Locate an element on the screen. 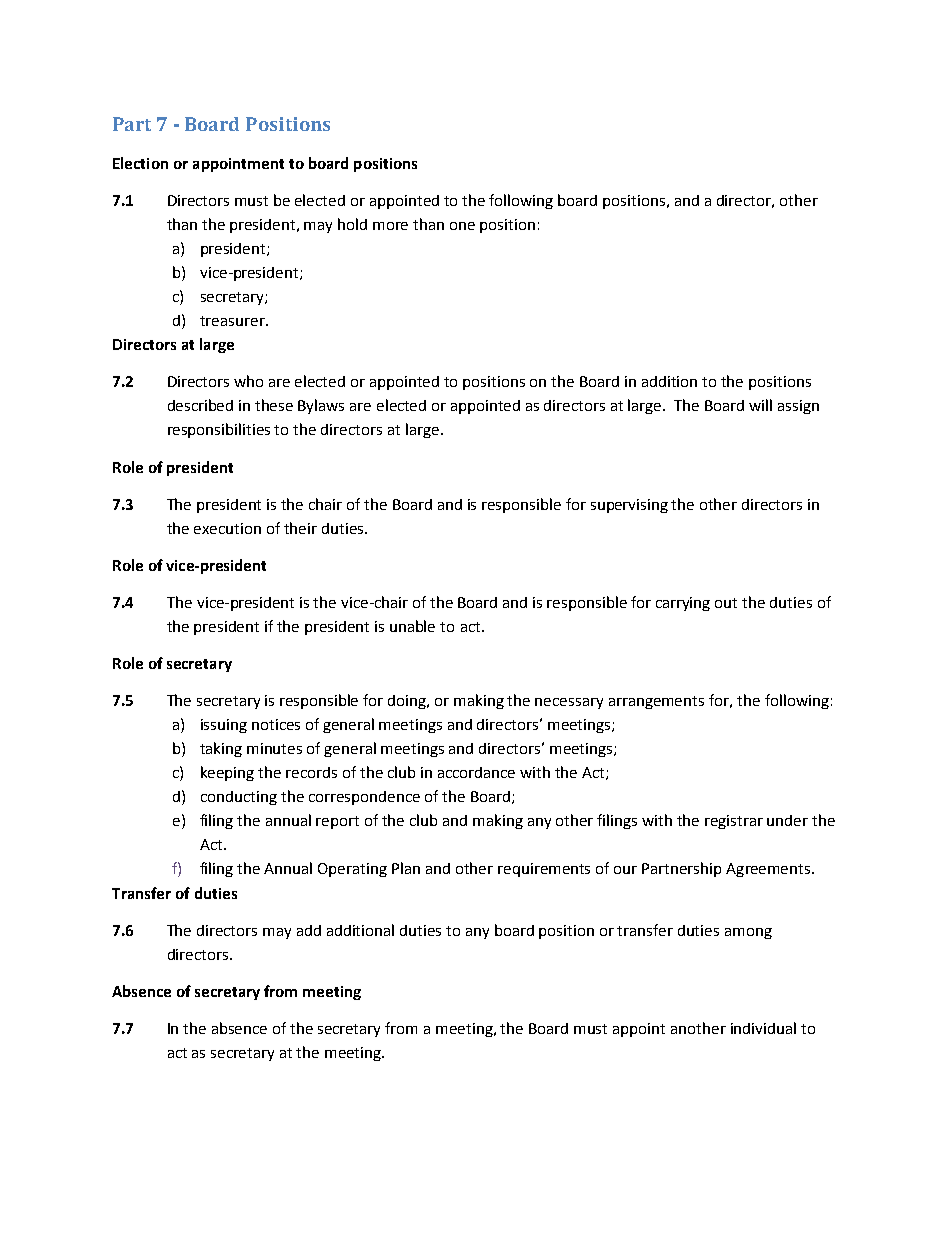  responsibilities is located at coordinates (219, 430).
